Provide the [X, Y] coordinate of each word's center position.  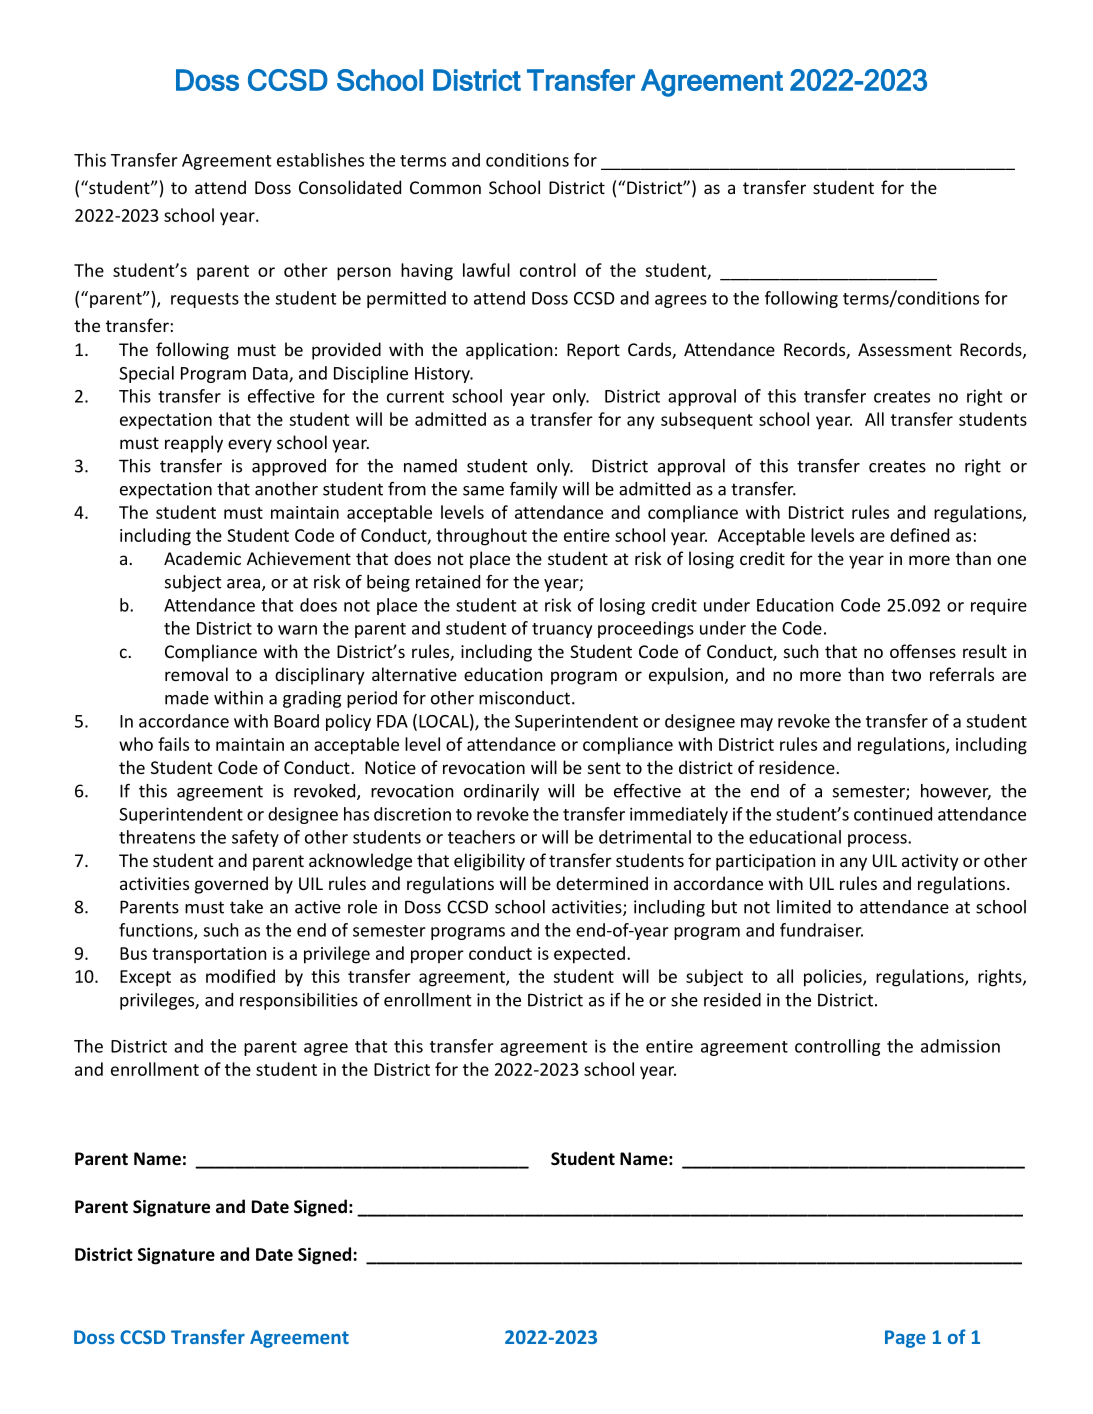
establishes [320, 160]
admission [960, 1046]
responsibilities [299, 1001]
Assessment [905, 349]
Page [905, 1339]
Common [445, 187]
